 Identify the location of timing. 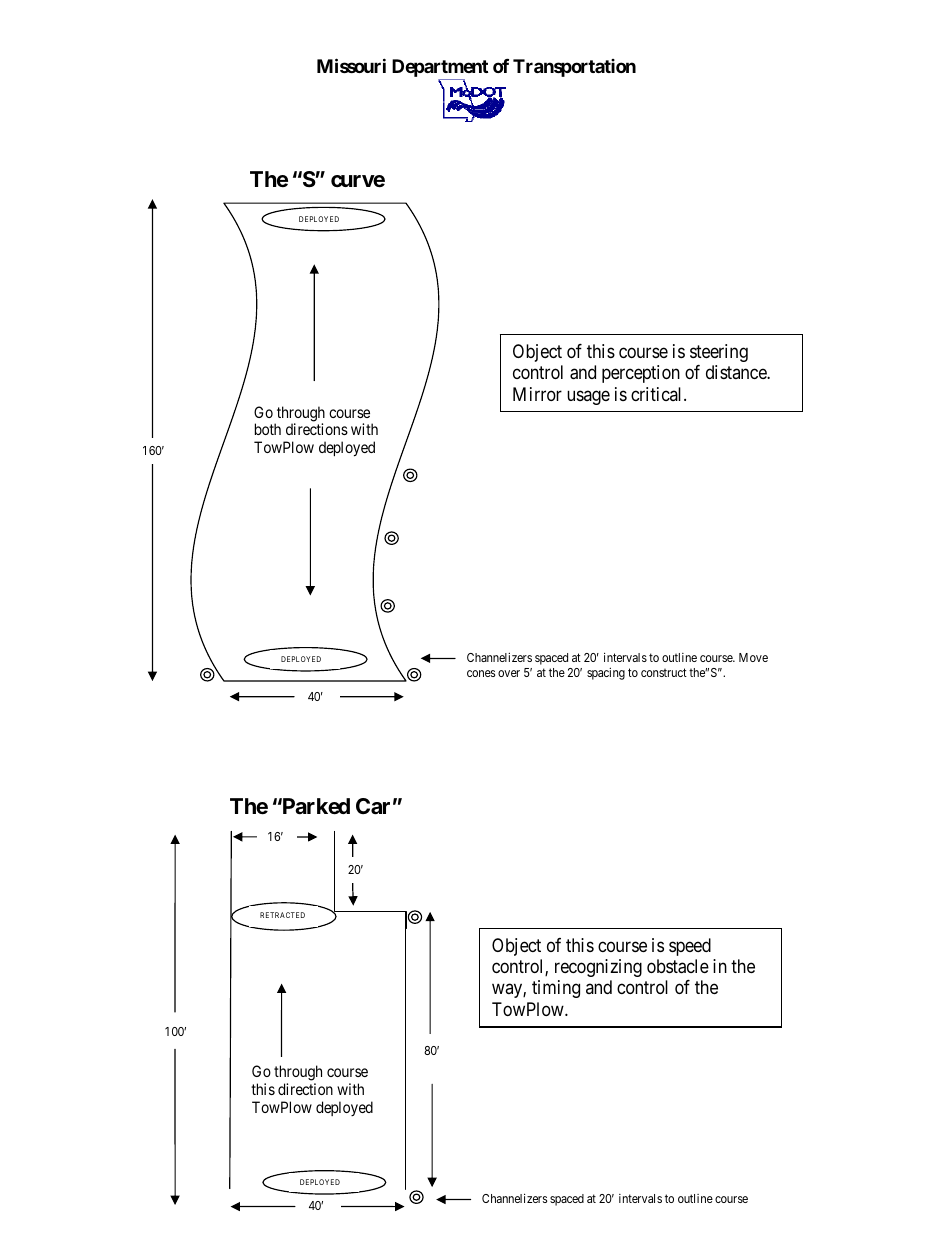
(556, 989).
